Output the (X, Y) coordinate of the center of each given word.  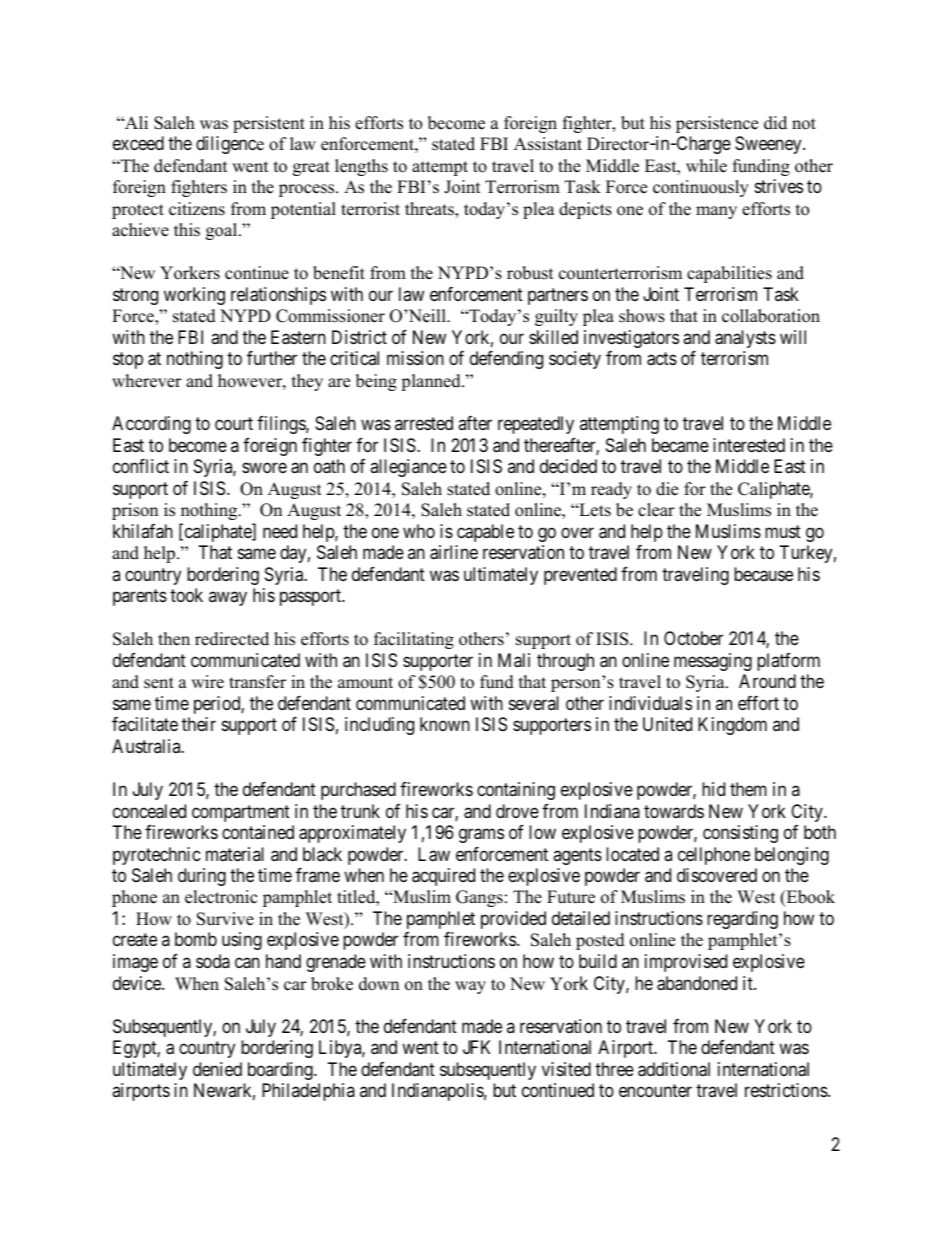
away (228, 599)
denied (217, 1069)
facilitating (414, 640)
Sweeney (769, 145)
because (763, 574)
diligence (230, 145)
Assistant (548, 144)
